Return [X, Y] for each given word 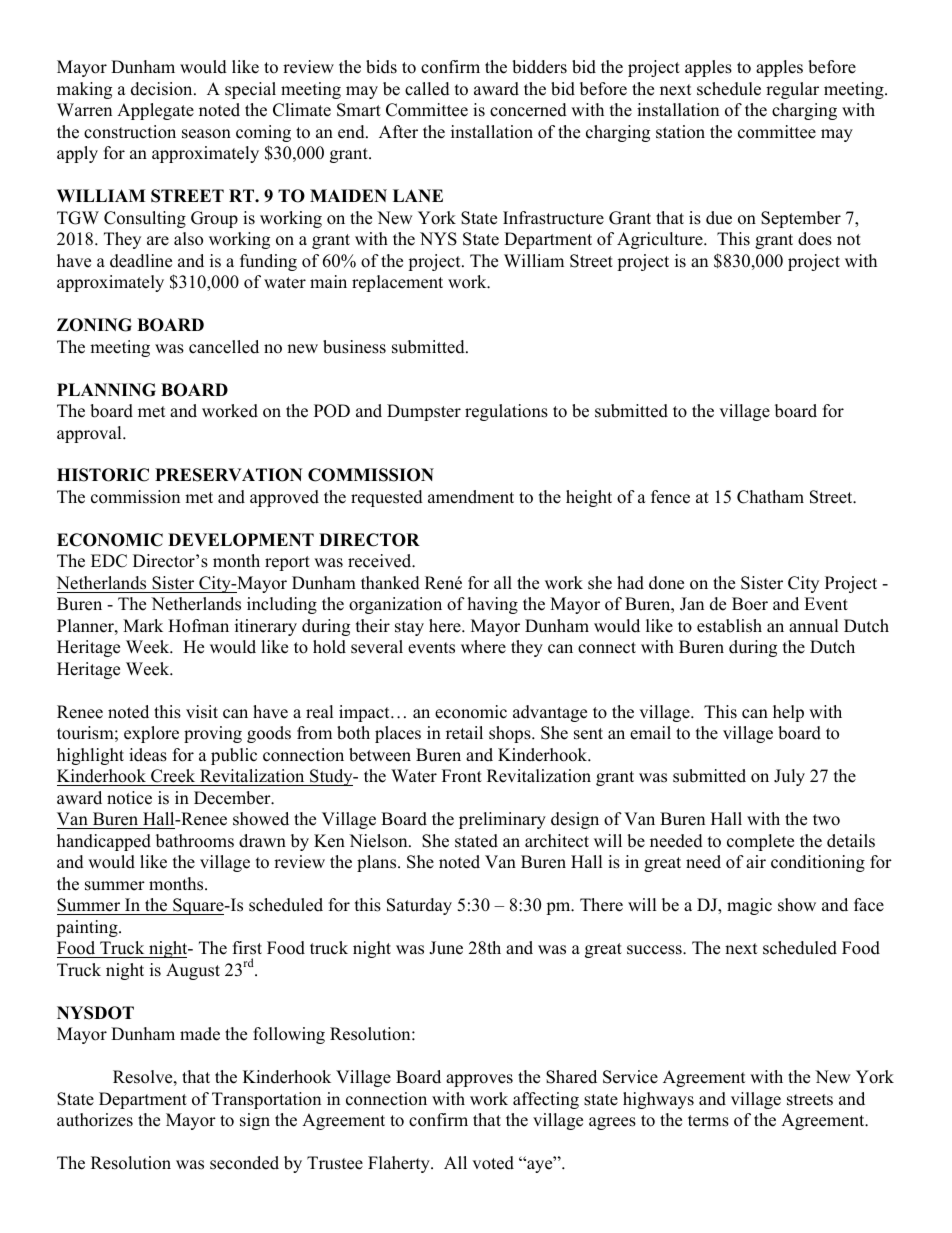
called [427, 89]
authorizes [95, 1120]
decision [163, 89]
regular [792, 90]
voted [493, 1163]
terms [708, 1121]
